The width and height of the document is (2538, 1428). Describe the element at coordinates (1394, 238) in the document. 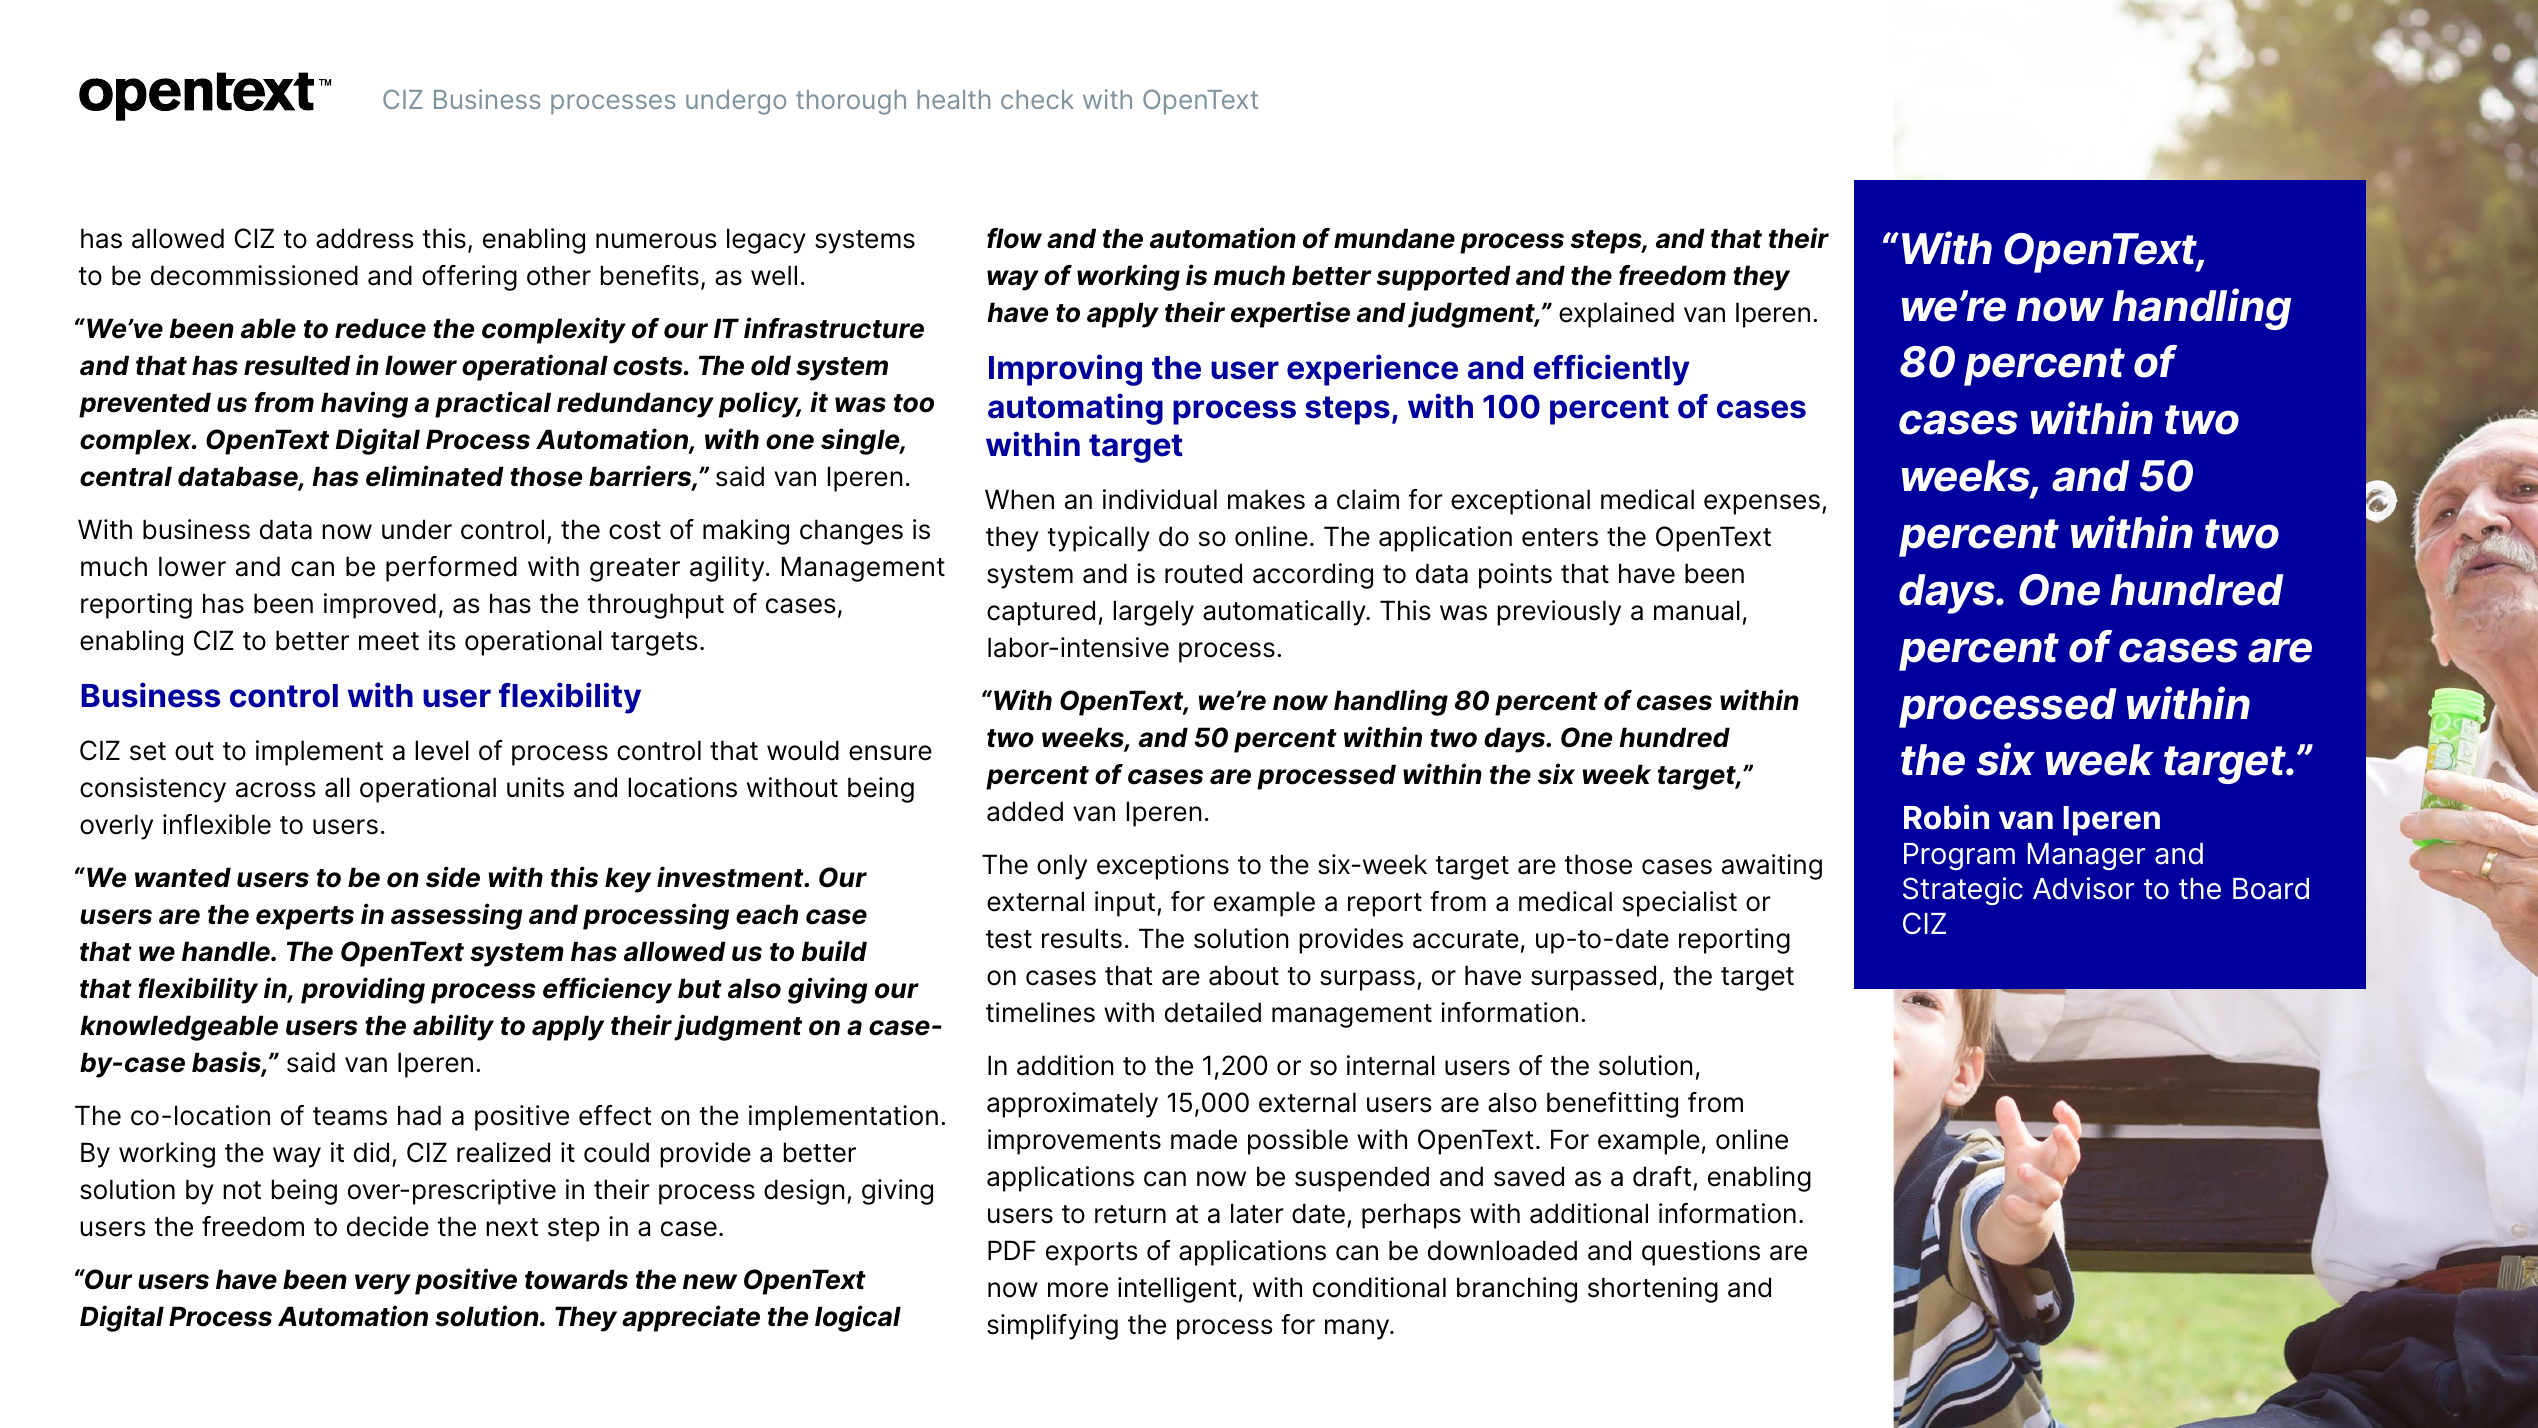

I see `mundane` at that location.
